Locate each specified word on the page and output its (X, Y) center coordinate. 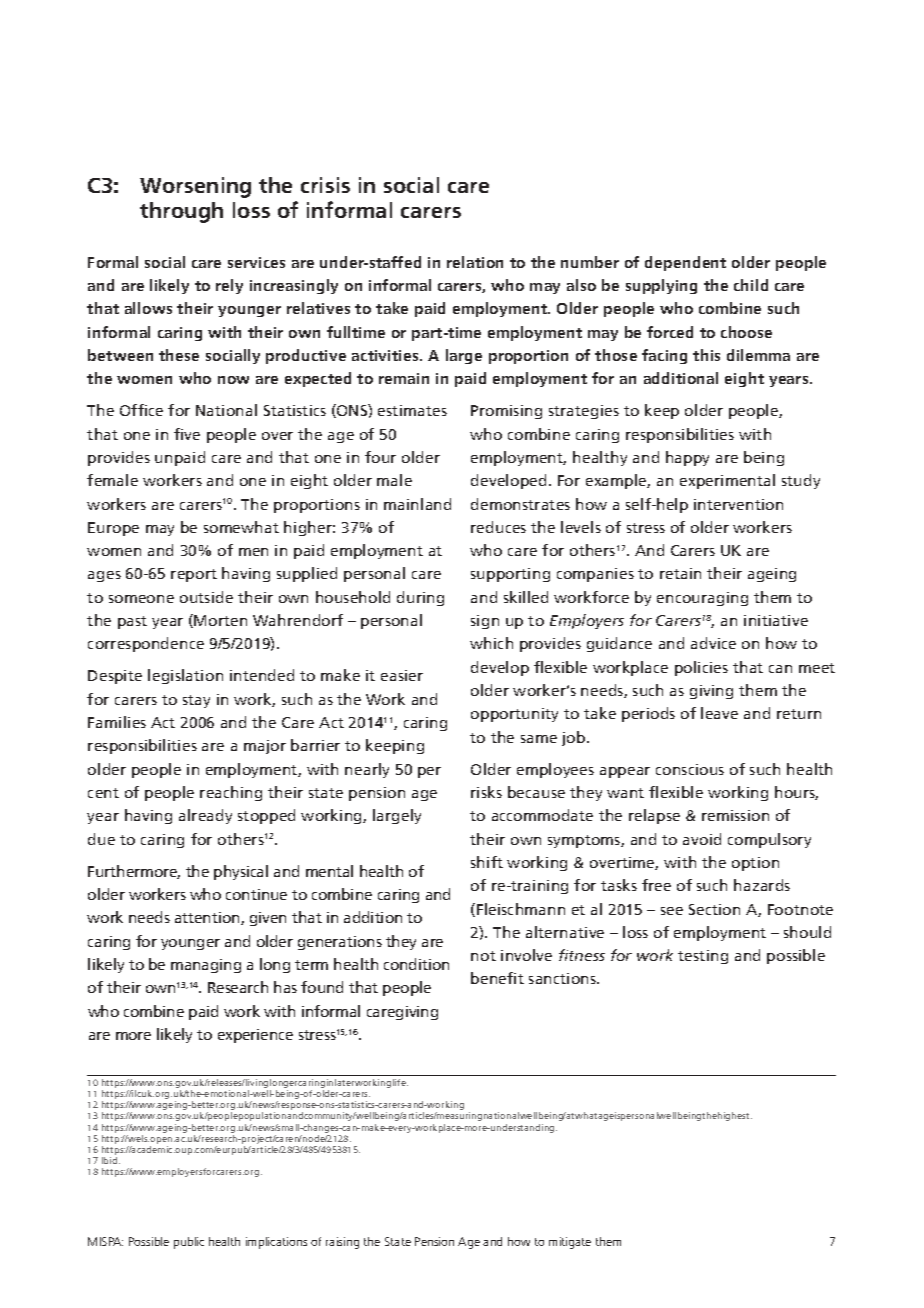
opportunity (514, 715)
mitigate (570, 1243)
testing (703, 957)
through (181, 212)
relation (475, 262)
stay (196, 701)
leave (719, 713)
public (189, 1243)
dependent (685, 263)
